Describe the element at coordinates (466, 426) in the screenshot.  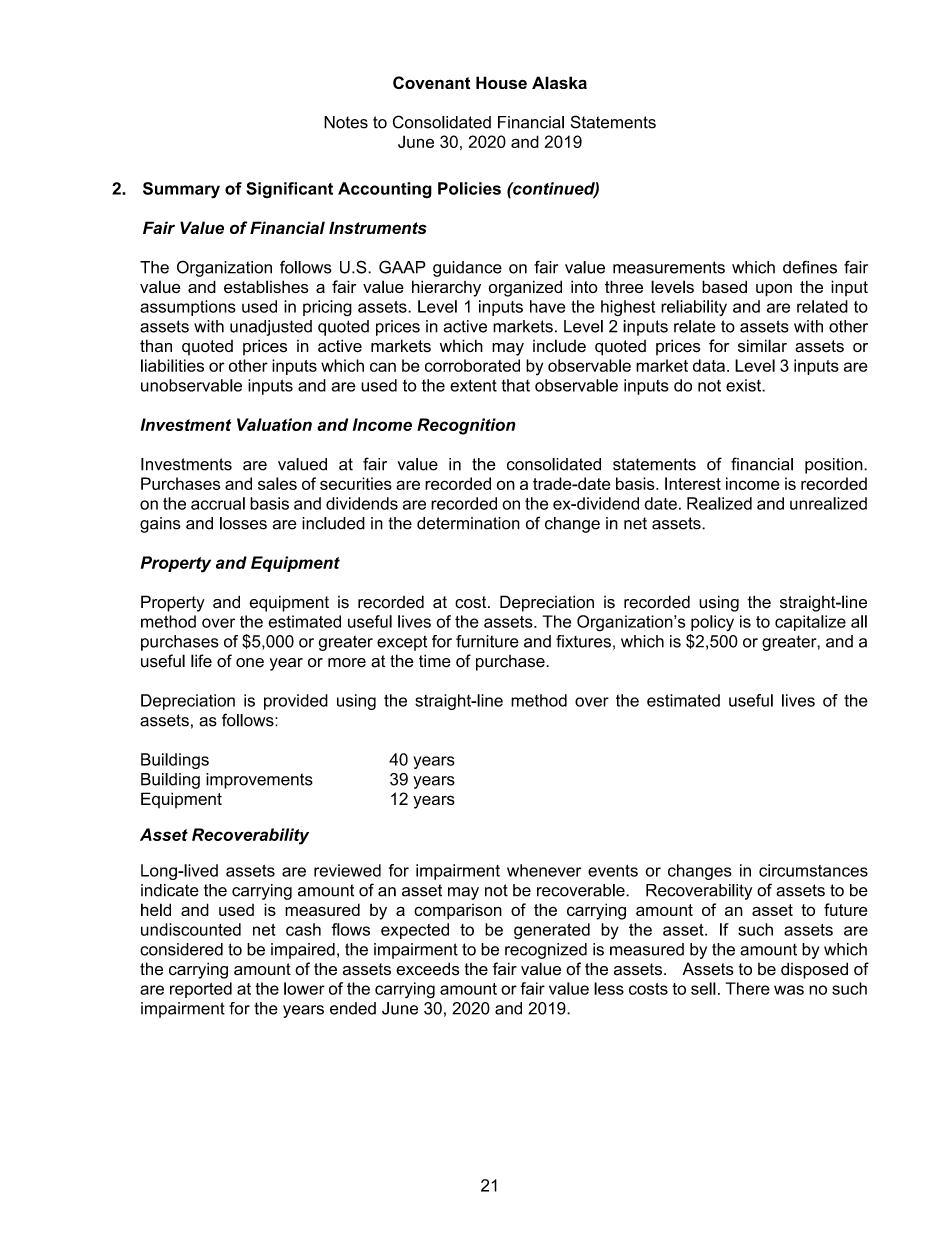
I see `Recognition` at that location.
